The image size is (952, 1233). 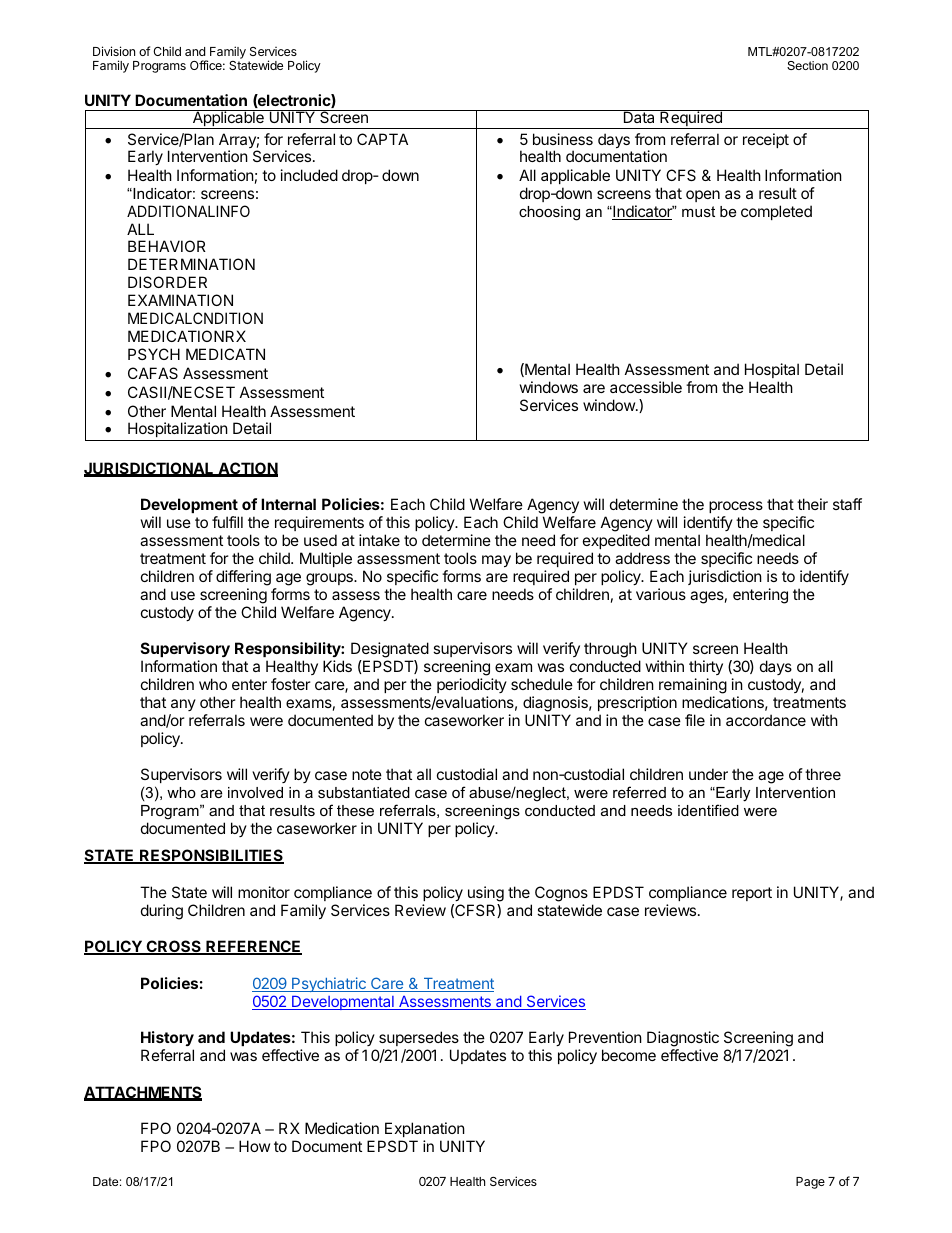 What do you see at coordinates (549, 213) in the screenshot?
I see `choosing` at bounding box center [549, 213].
